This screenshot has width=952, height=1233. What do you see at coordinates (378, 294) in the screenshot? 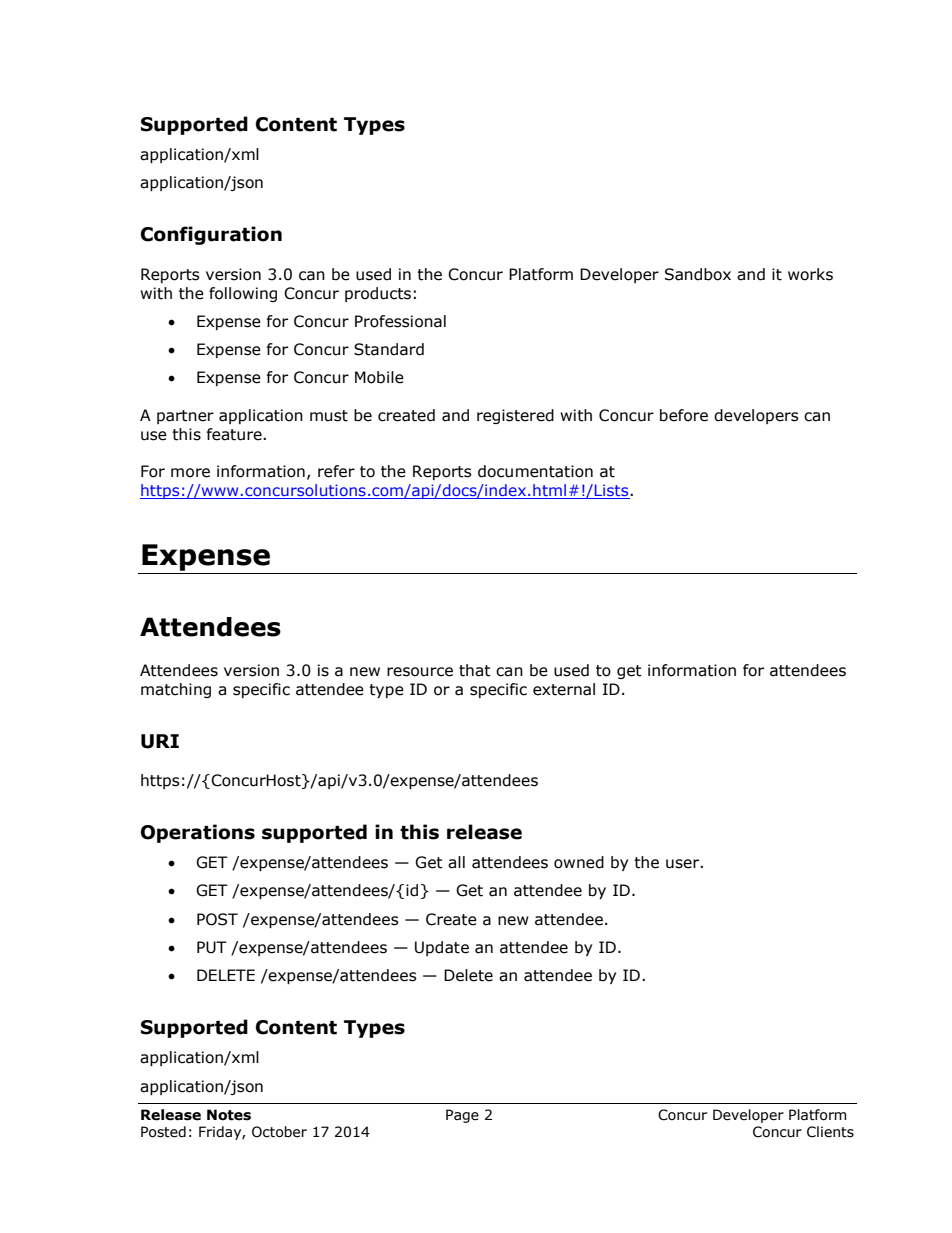
I see `products` at bounding box center [378, 294].
